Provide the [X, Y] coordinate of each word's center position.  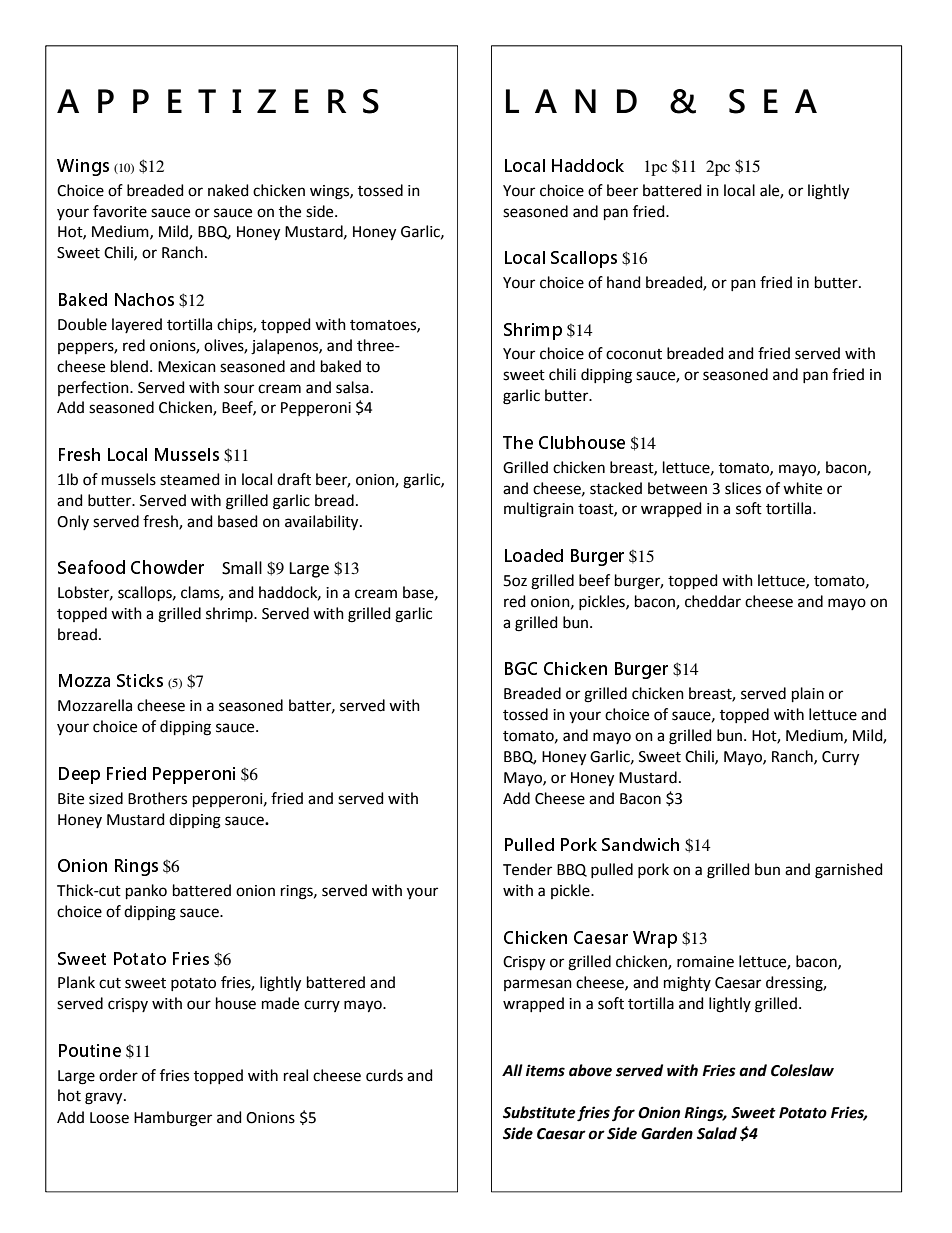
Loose [109, 1118]
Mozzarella [95, 705]
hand [624, 282]
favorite [120, 211]
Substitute [539, 1112]
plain [808, 694]
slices [743, 488]
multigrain [539, 510]
